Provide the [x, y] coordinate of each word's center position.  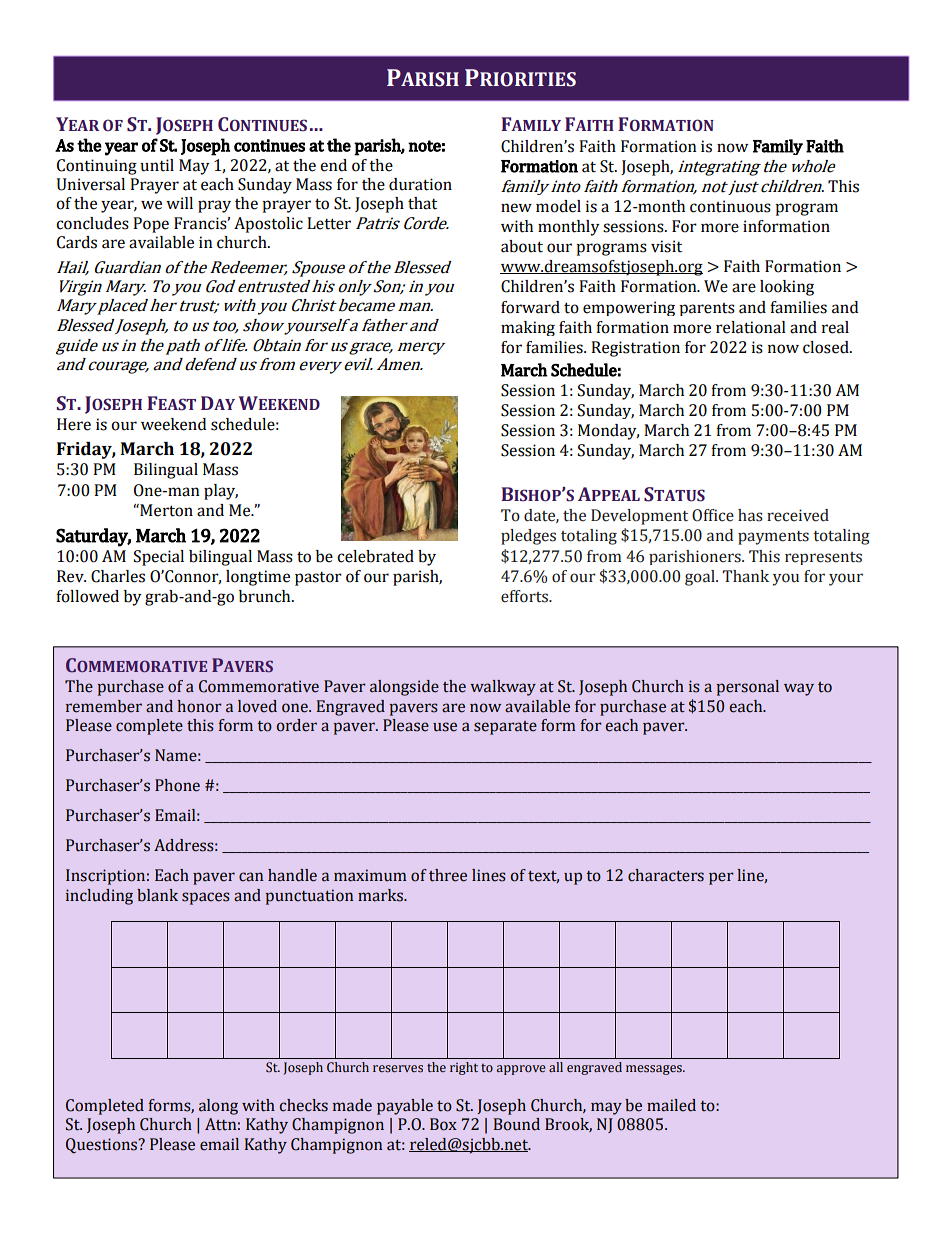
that [422, 203]
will [179, 203]
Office [713, 515]
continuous [730, 206]
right [464, 1068]
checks [303, 1105]
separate [505, 728]
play [221, 492]
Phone [177, 785]
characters [666, 875]
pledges [528, 537]
